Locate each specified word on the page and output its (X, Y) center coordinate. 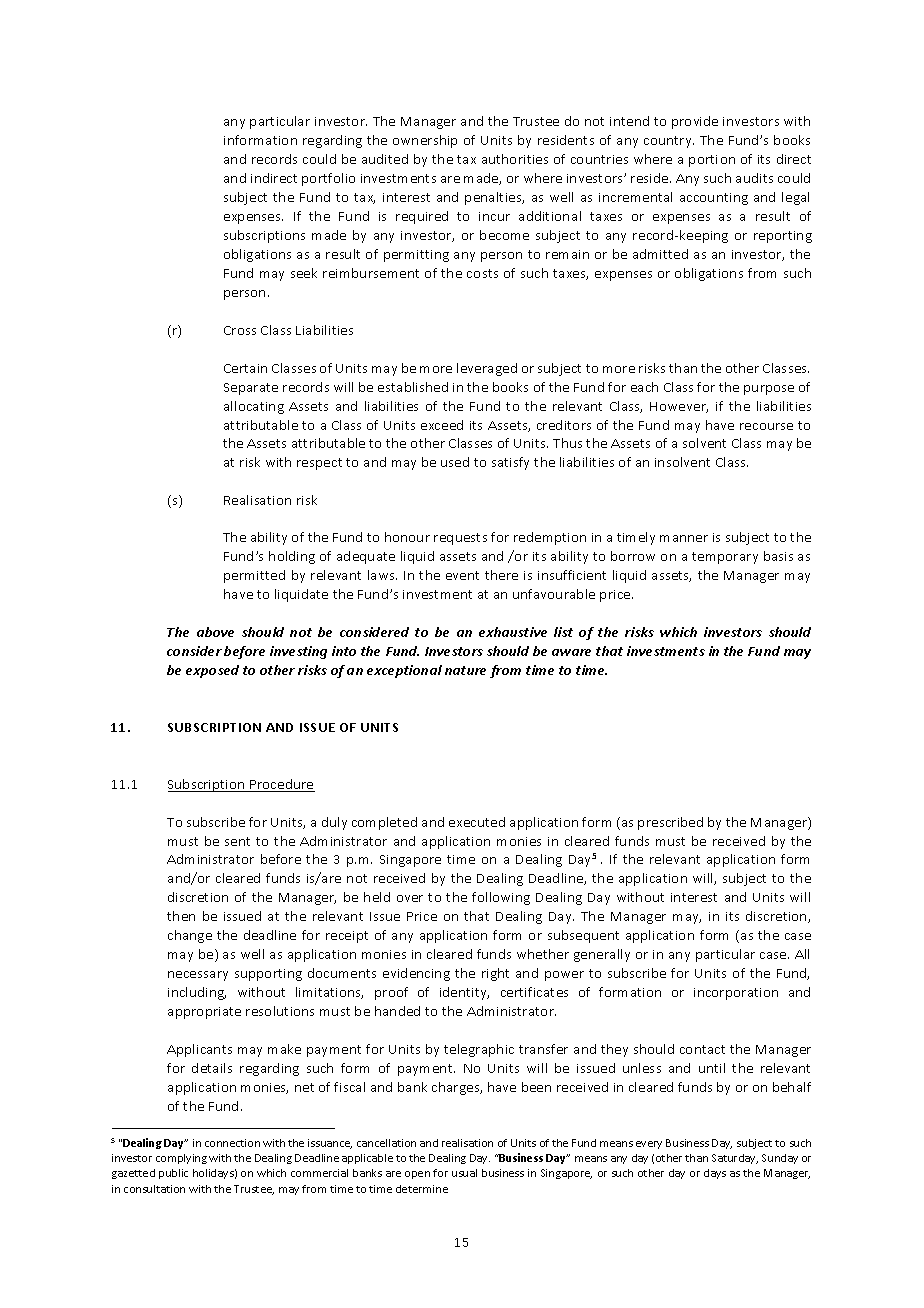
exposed (212, 671)
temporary (725, 558)
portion (712, 161)
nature (465, 670)
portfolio (328, 179)
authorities (515, 159)
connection (232, 1143)
